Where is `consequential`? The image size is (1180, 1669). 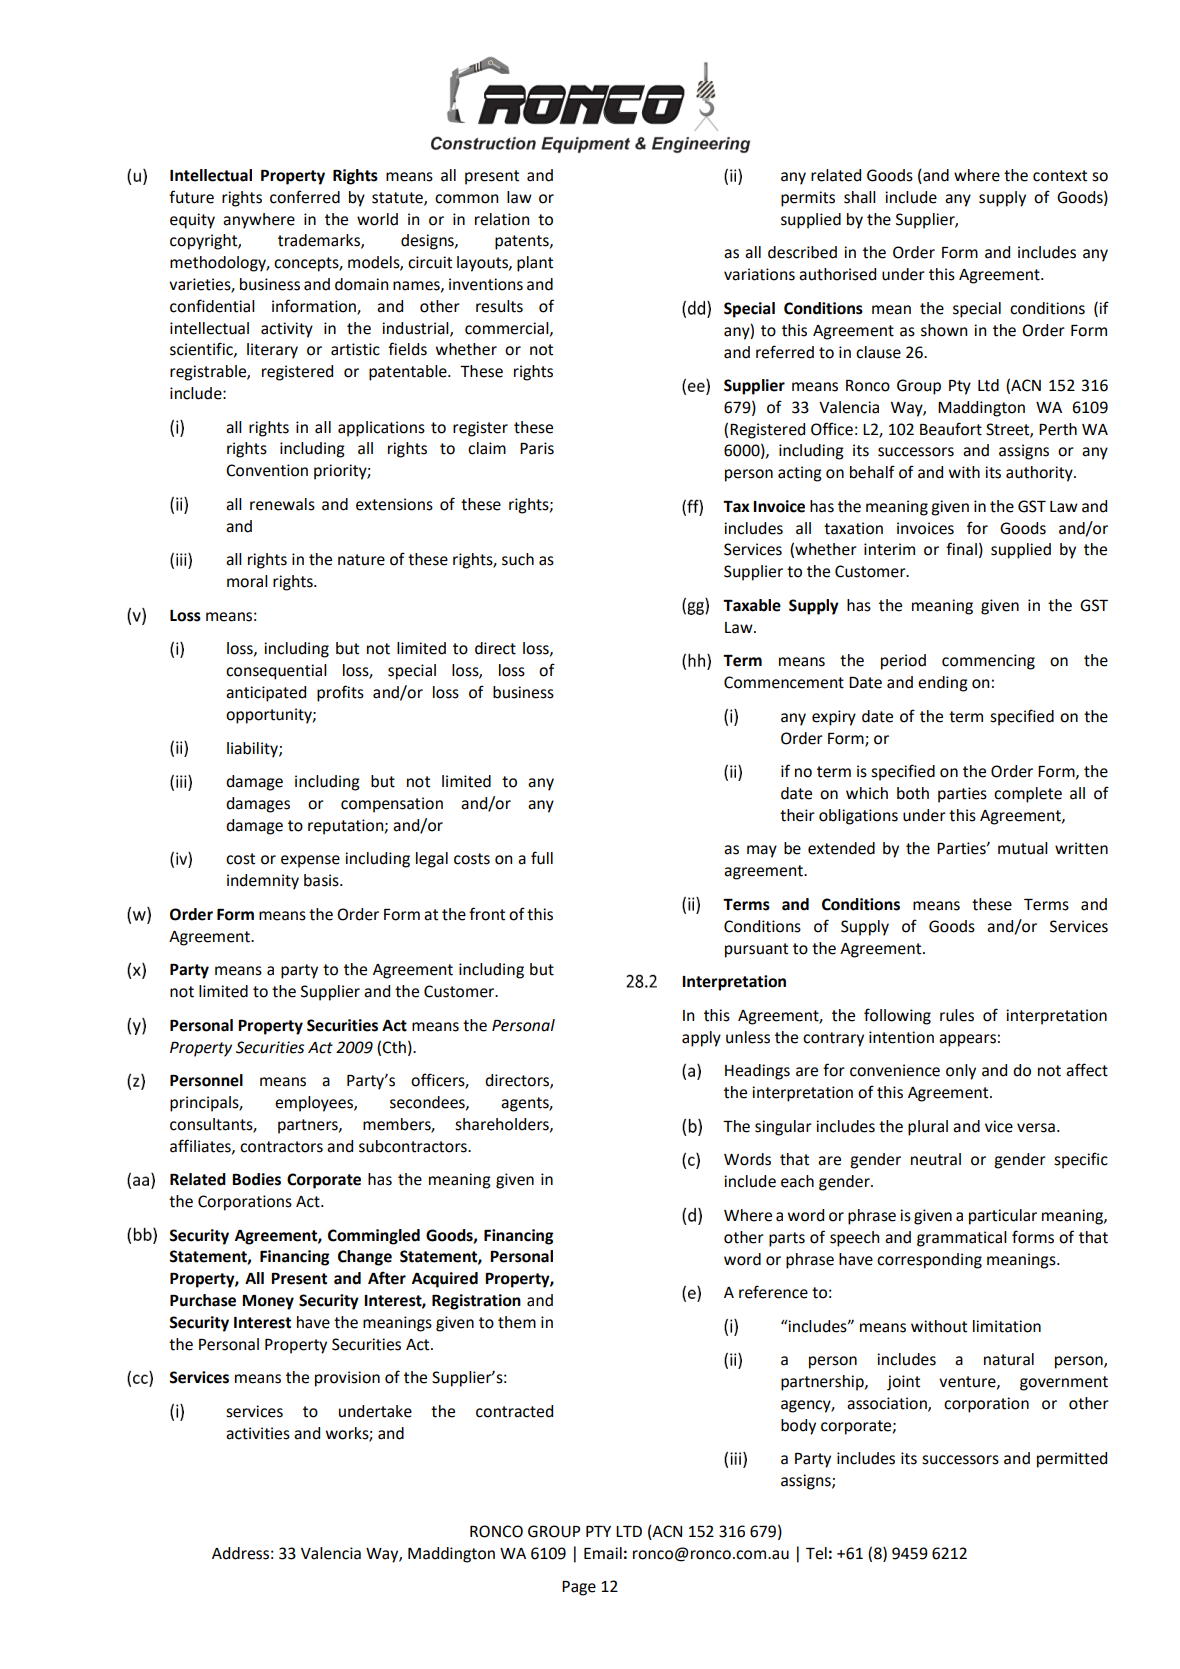 consequential is located at coordinates (276, 672).
